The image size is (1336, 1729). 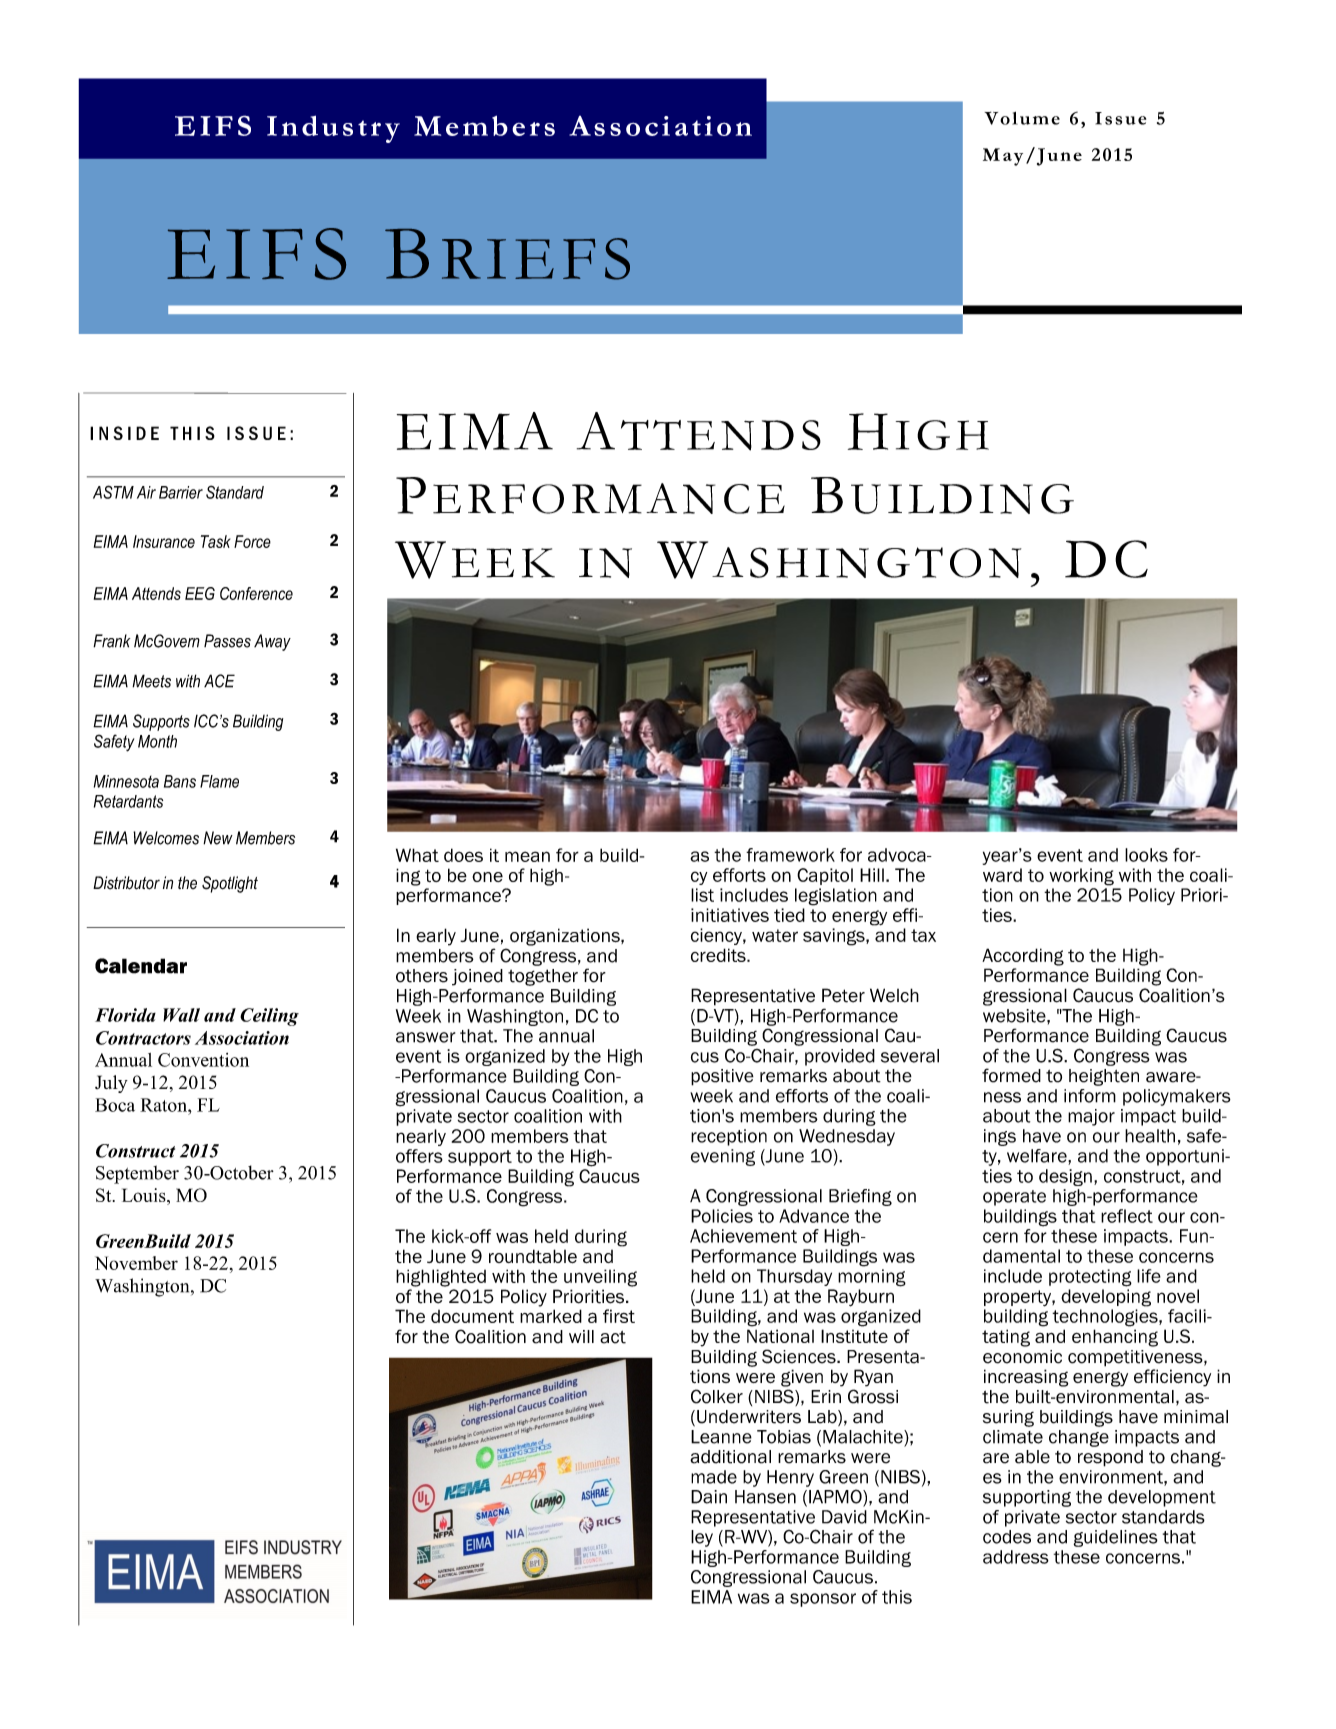 I want to click on Force, so click(x=252, y=541).
